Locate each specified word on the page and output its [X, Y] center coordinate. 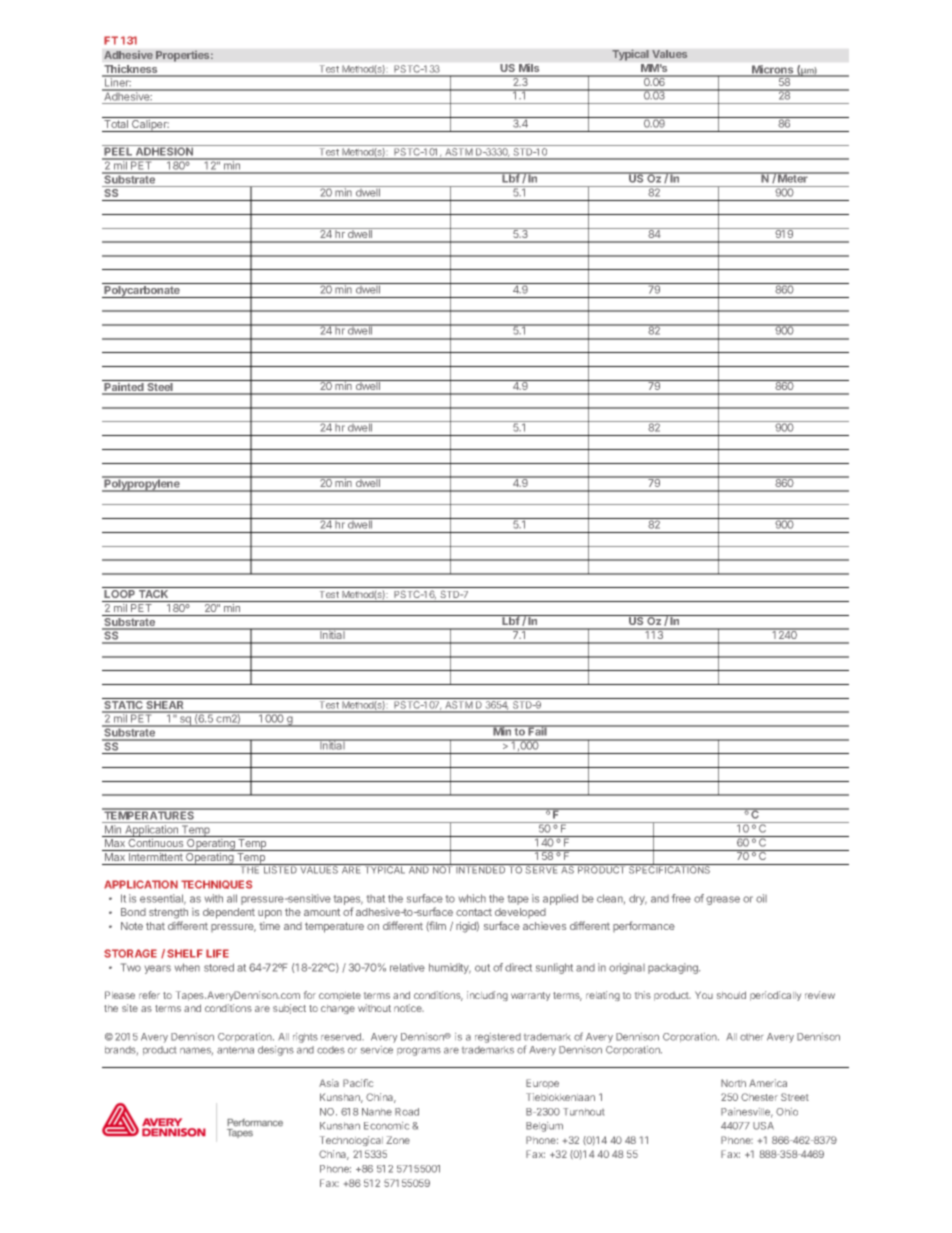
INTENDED [481, 869]
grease [723, 900]
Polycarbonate [142, 292]
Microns [773, 70]
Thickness [131, 70]
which [472, 898]
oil [761, 898]
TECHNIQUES [216, 884]
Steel [160, 387]
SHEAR [165, 705]
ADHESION [164, 152]
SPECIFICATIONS [670, 869]
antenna [235, 1050]
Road [407, 1112]
